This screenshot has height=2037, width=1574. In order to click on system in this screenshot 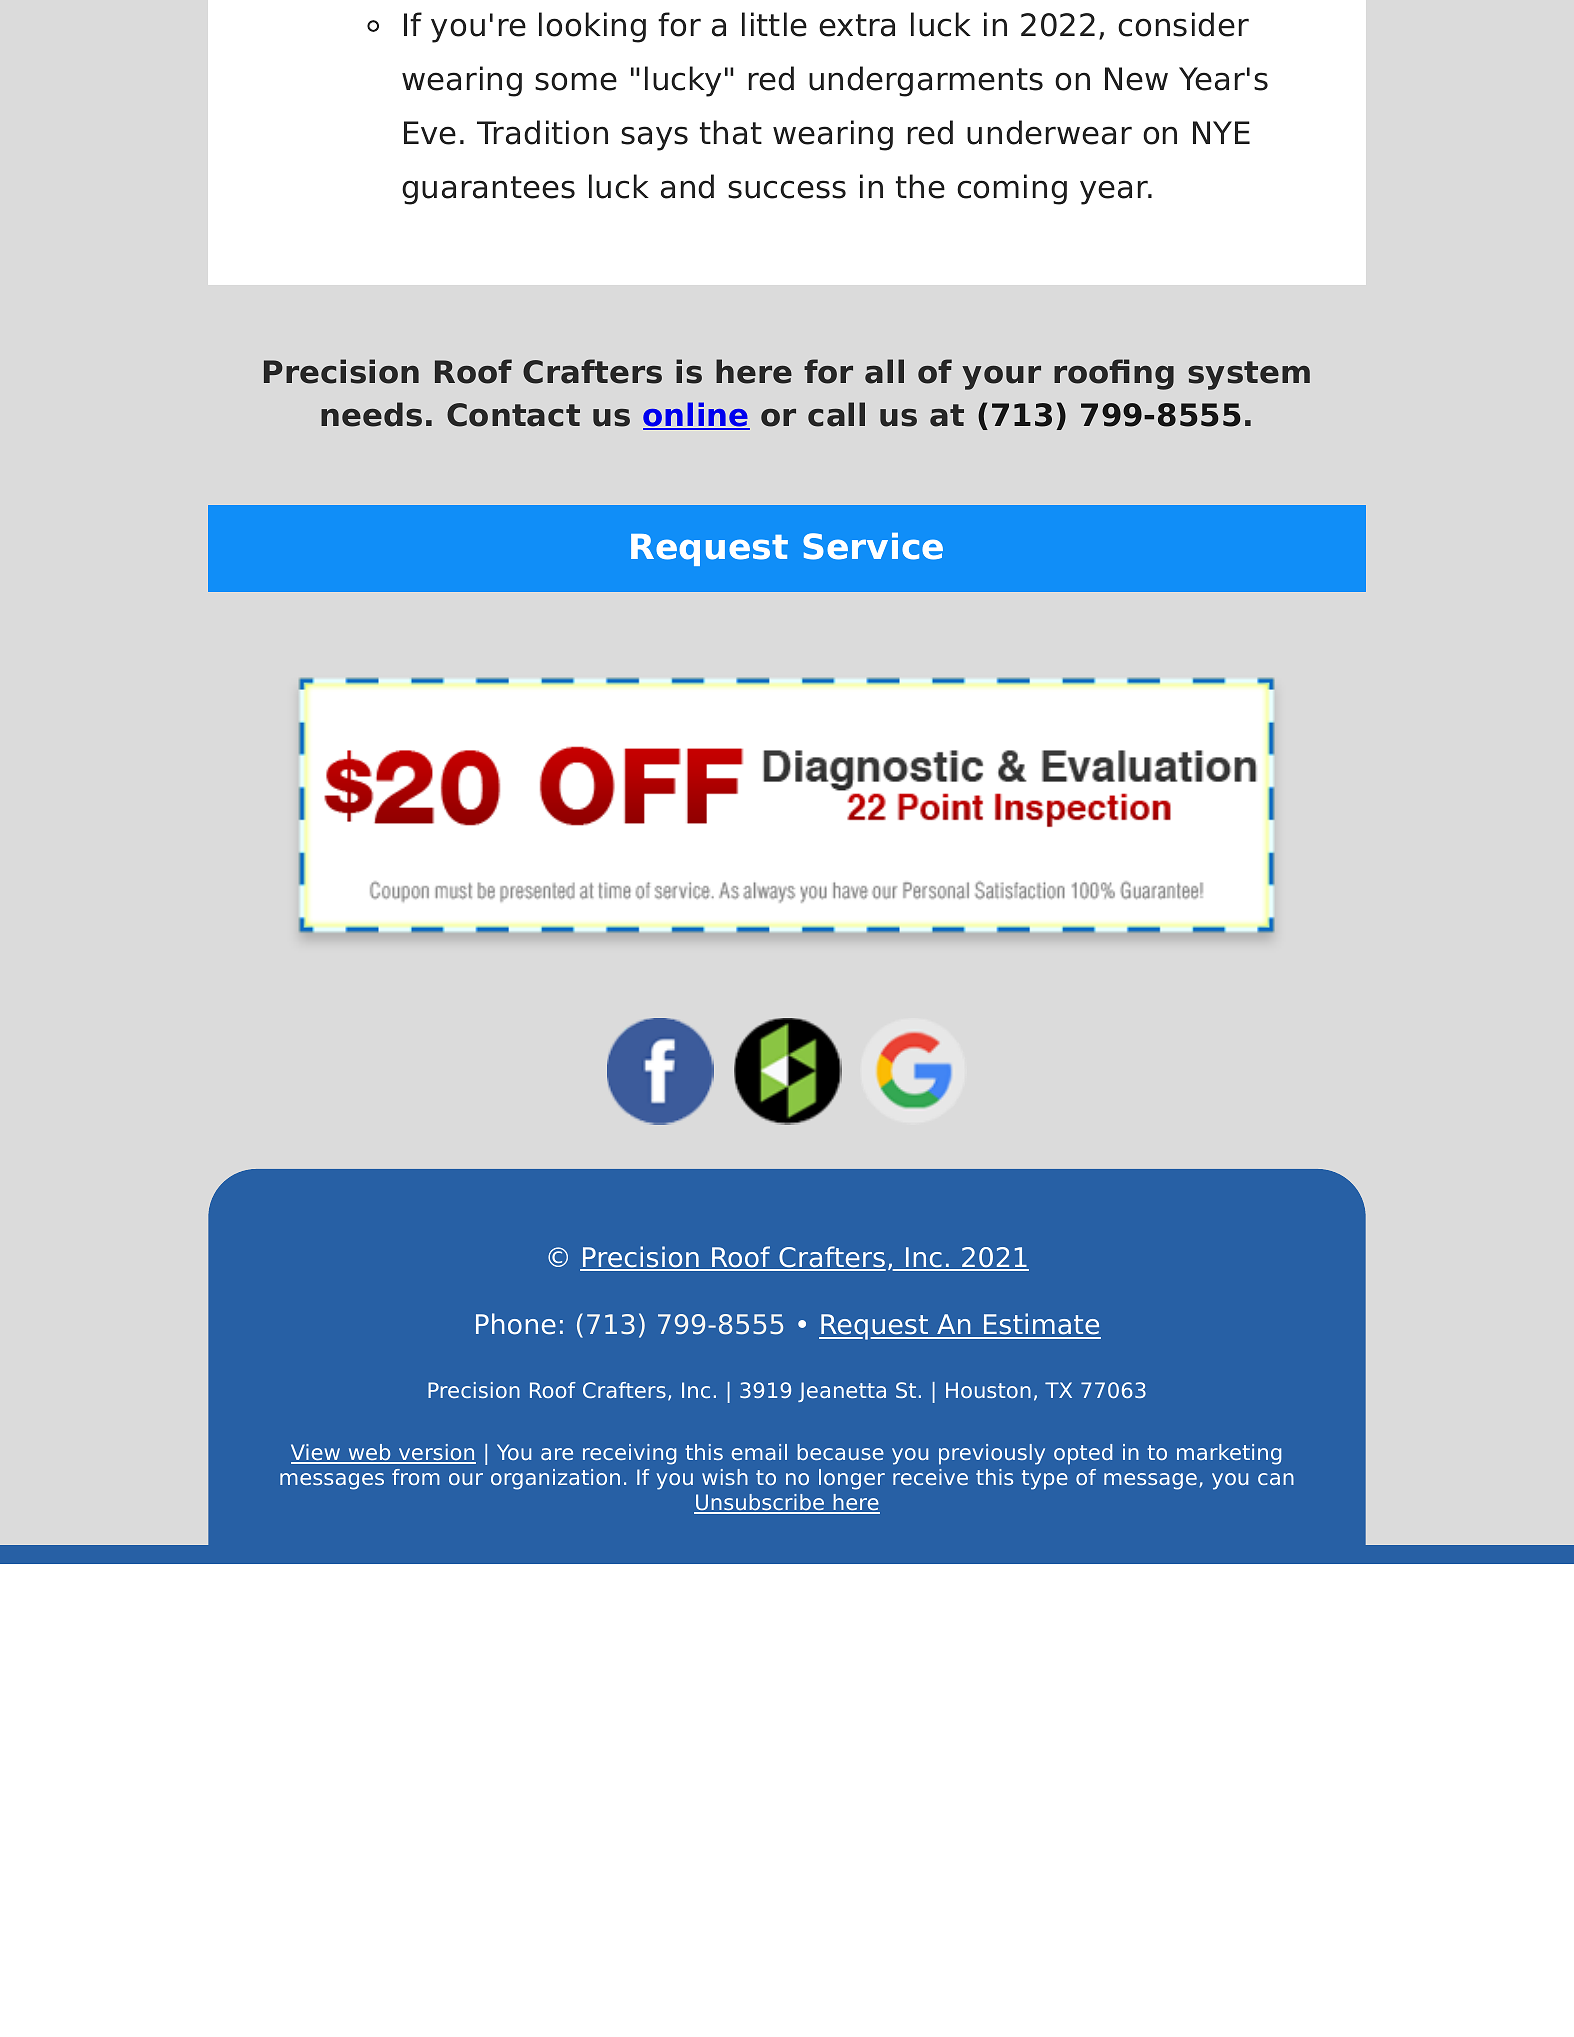, I will do `click(1249, 375)`.
